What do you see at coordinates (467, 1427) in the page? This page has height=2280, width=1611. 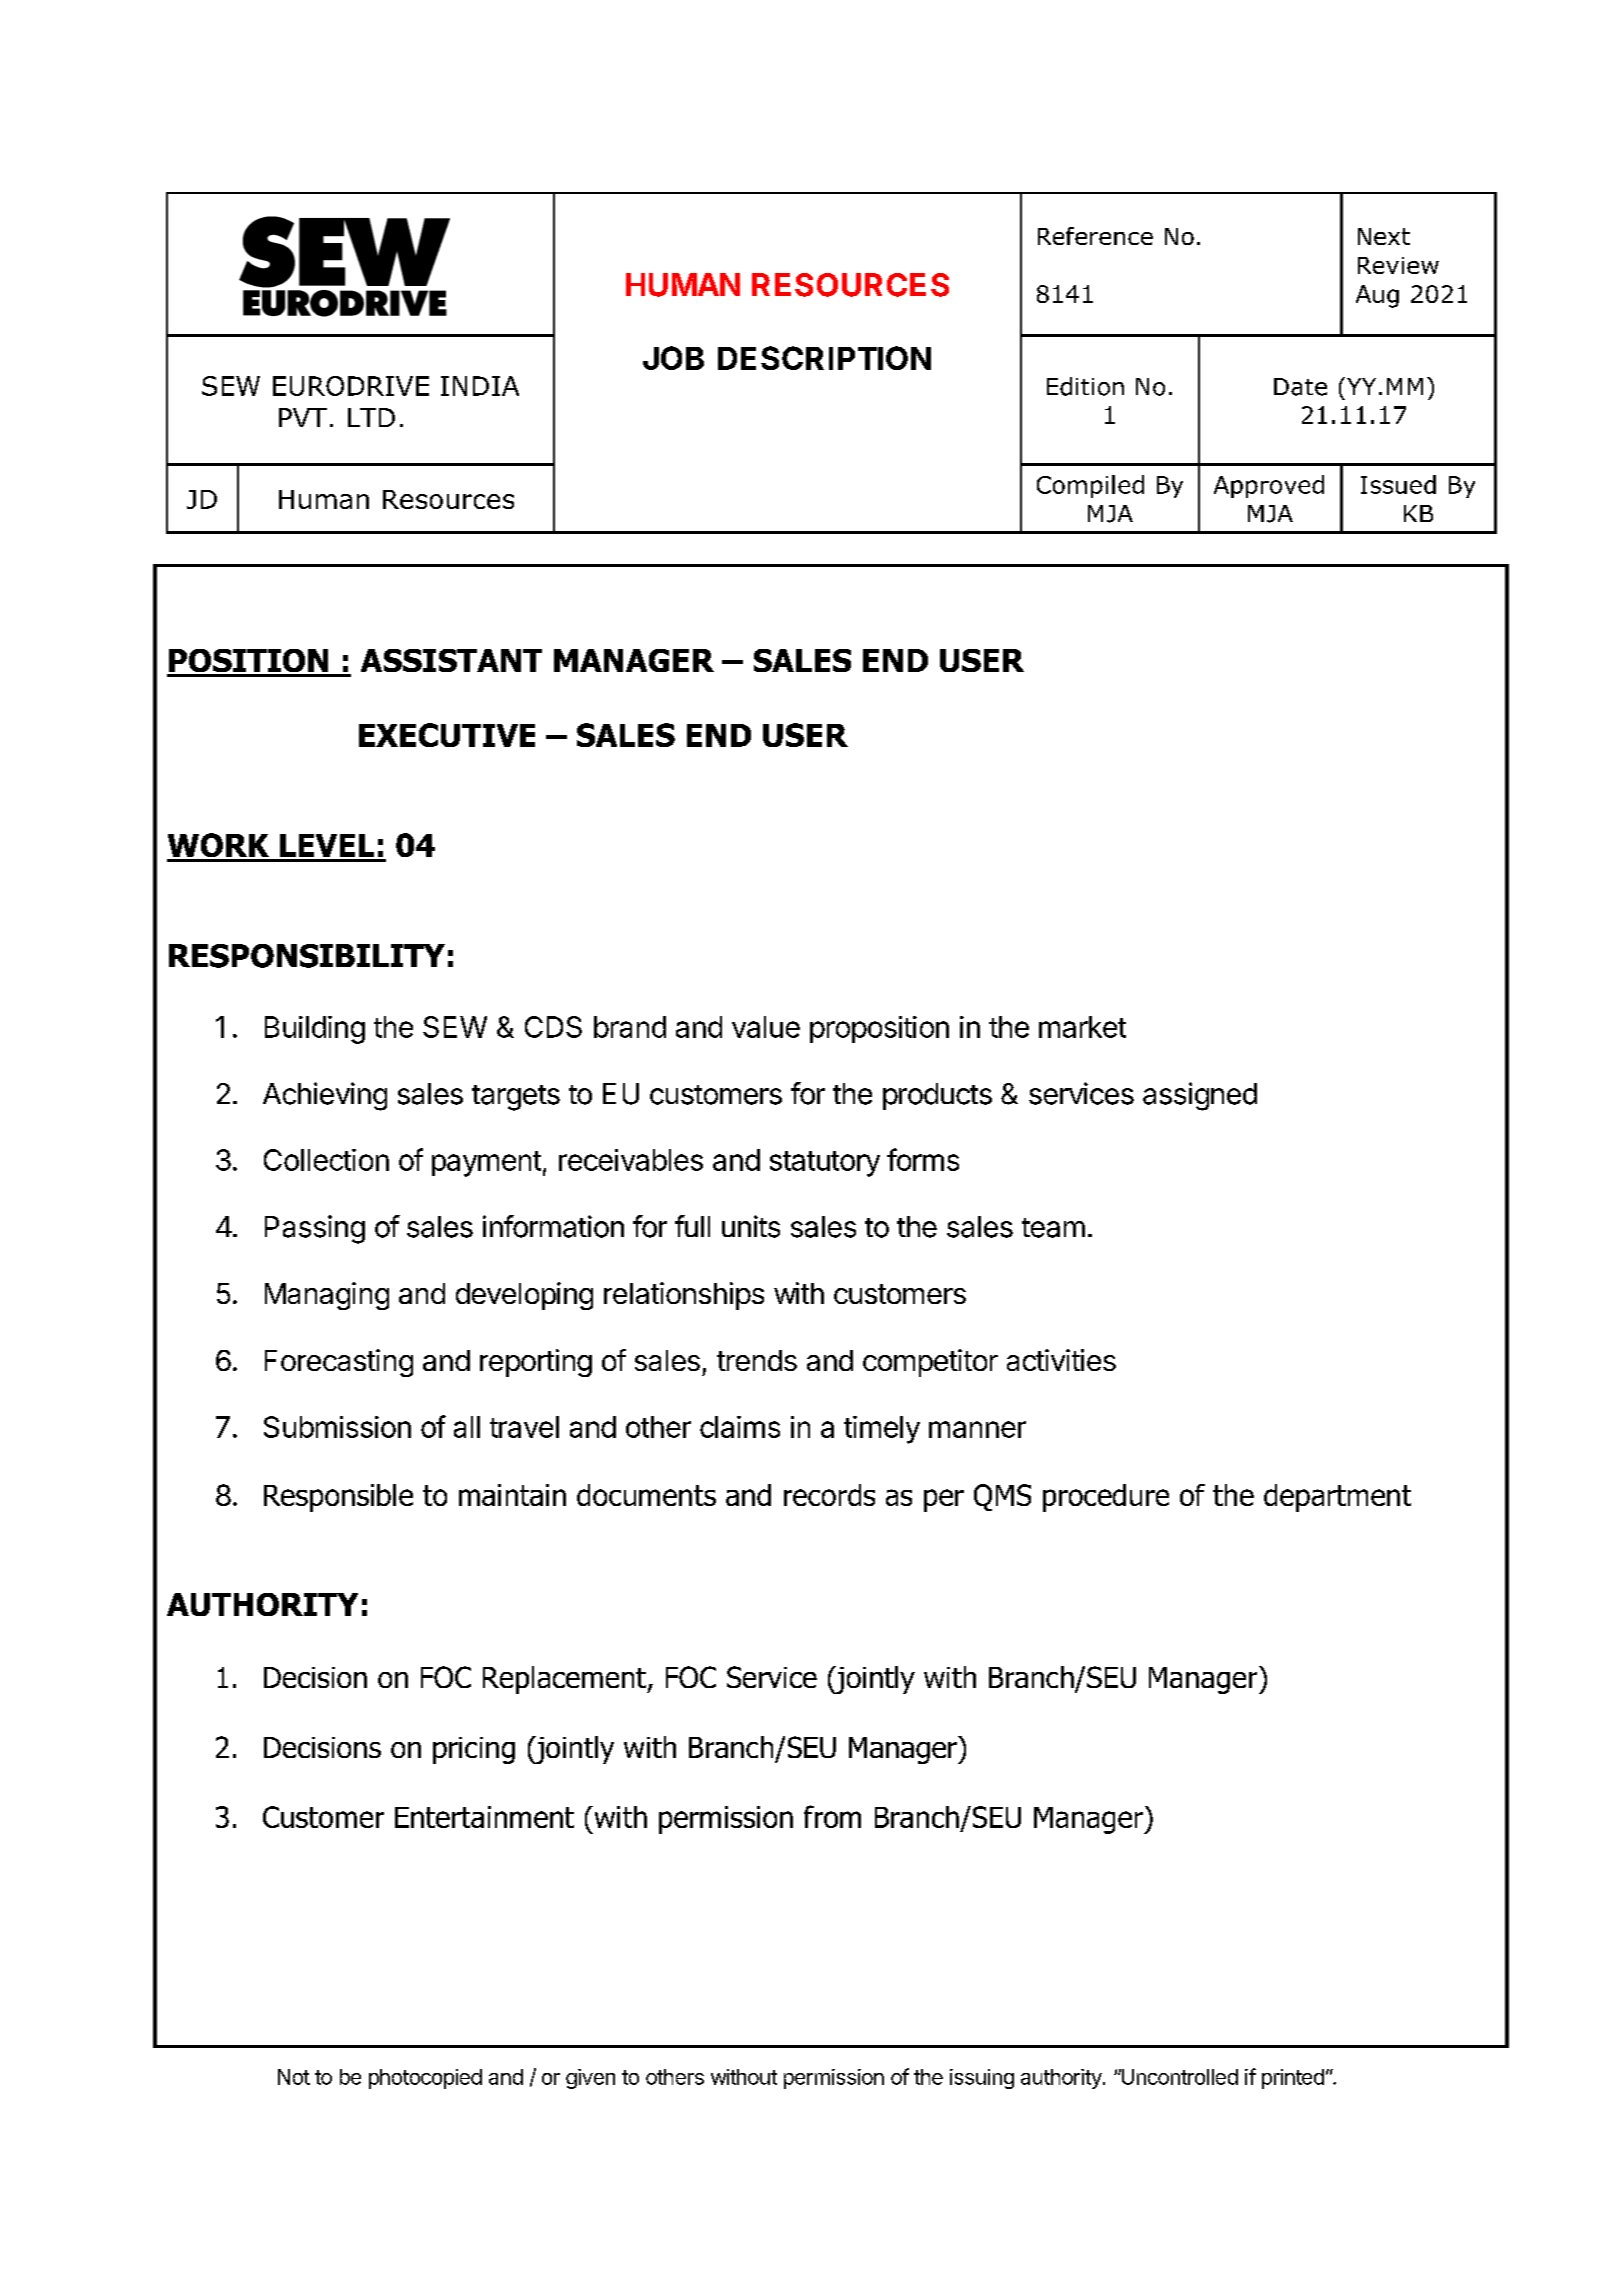 I see `all` at bounding box center [467, 1427].
